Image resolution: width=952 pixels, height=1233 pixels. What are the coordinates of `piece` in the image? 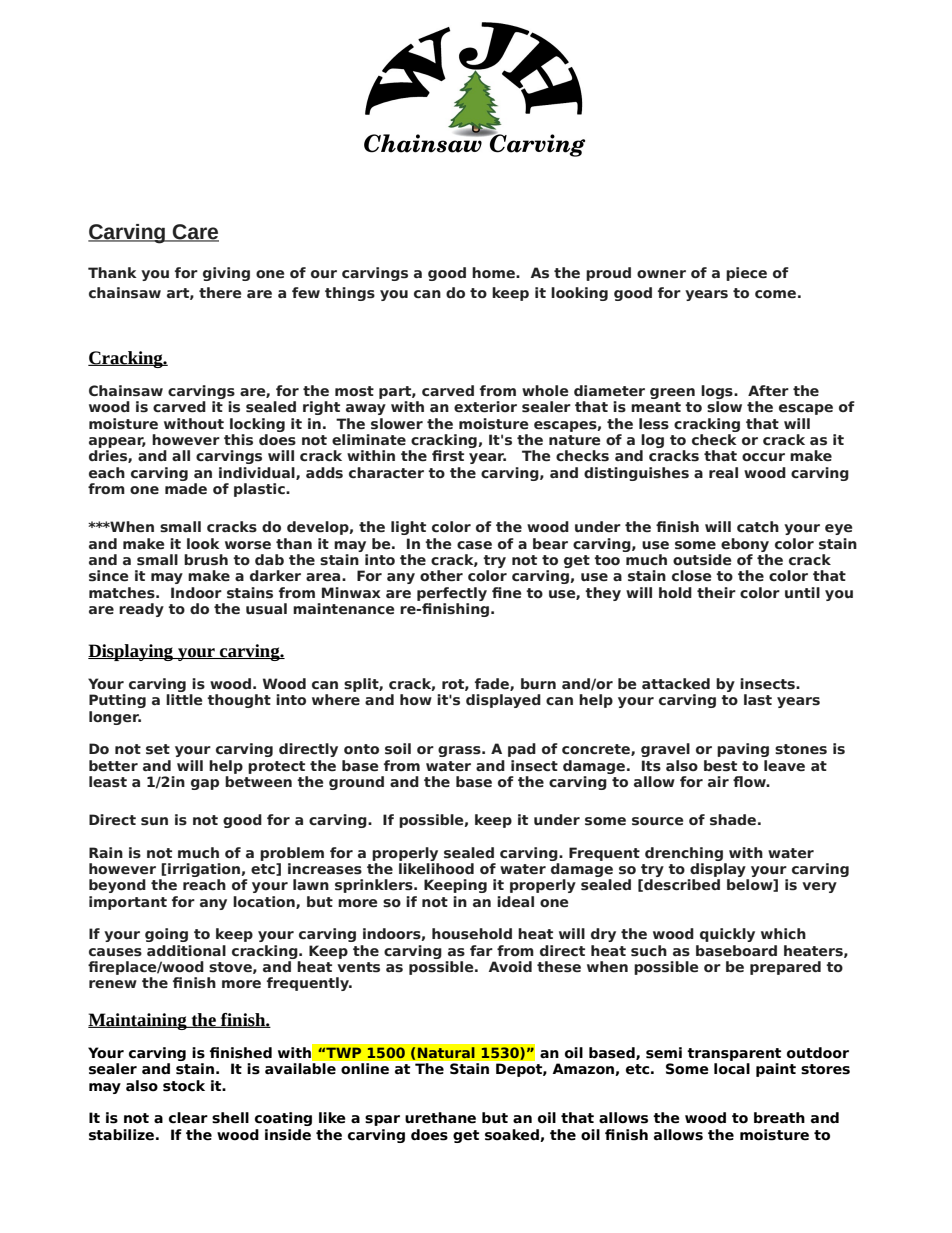 It's located at (746, 274).
